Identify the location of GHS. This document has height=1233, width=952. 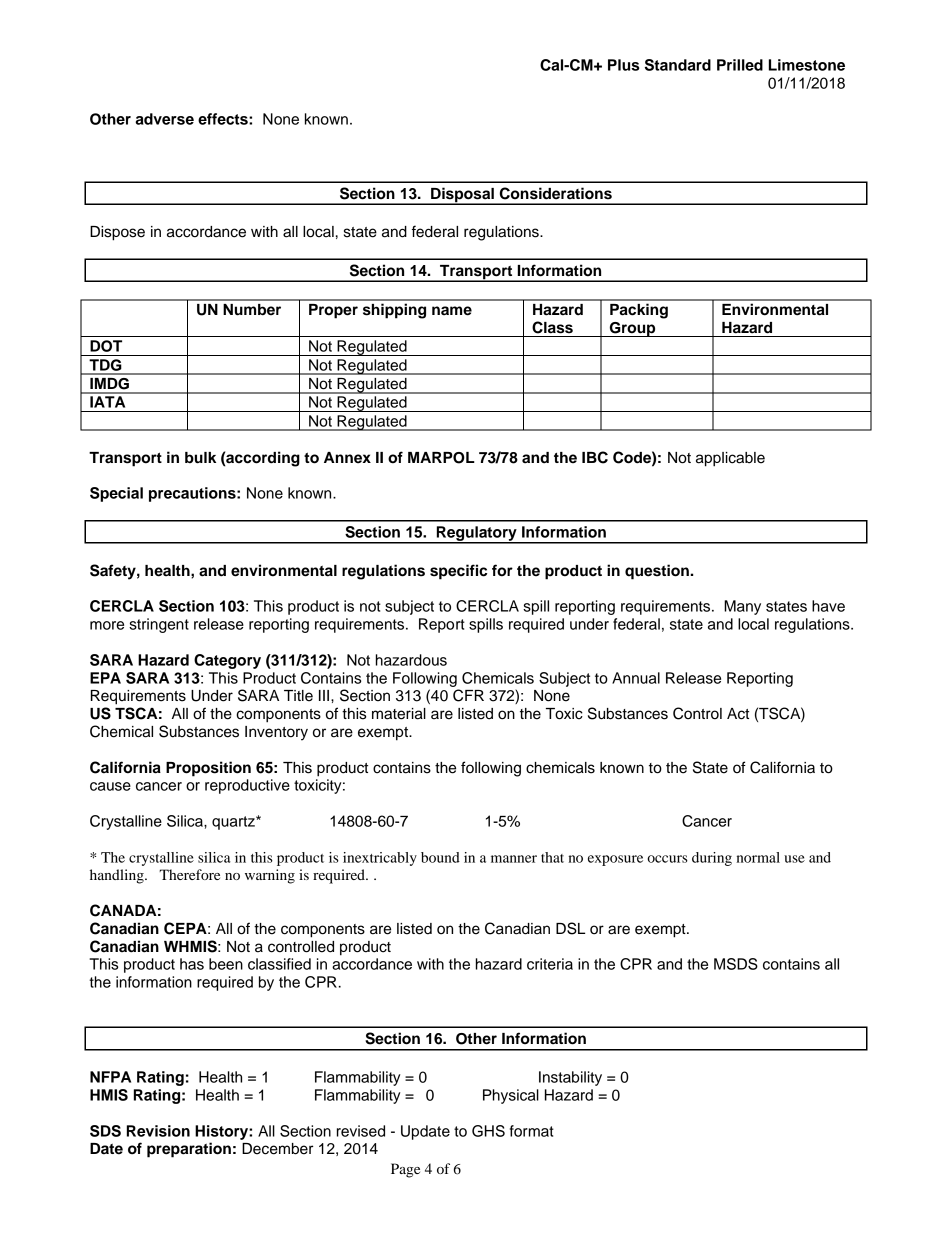
(488, 1131).
